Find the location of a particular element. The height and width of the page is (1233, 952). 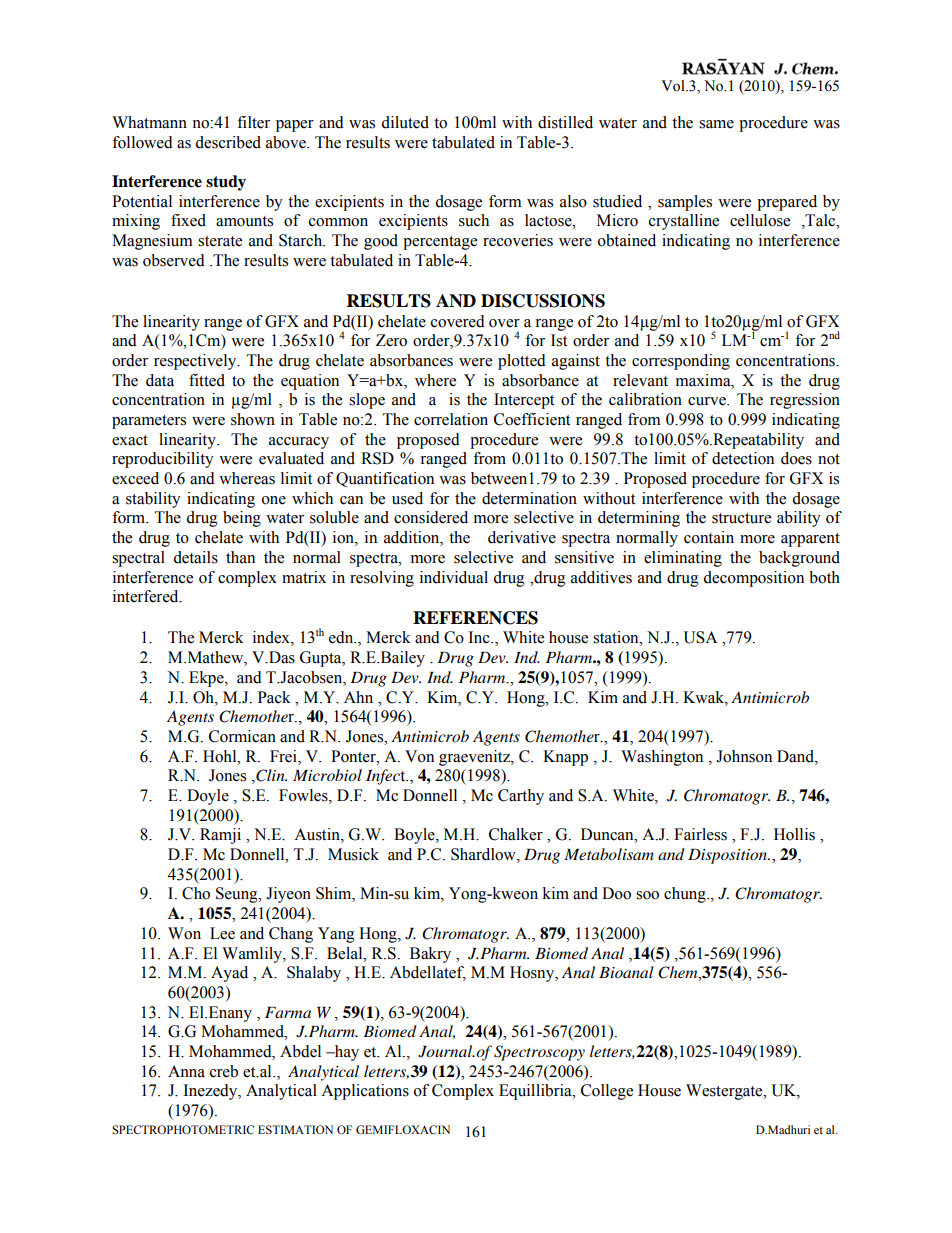

USA is located at coordinates (700, 637).
